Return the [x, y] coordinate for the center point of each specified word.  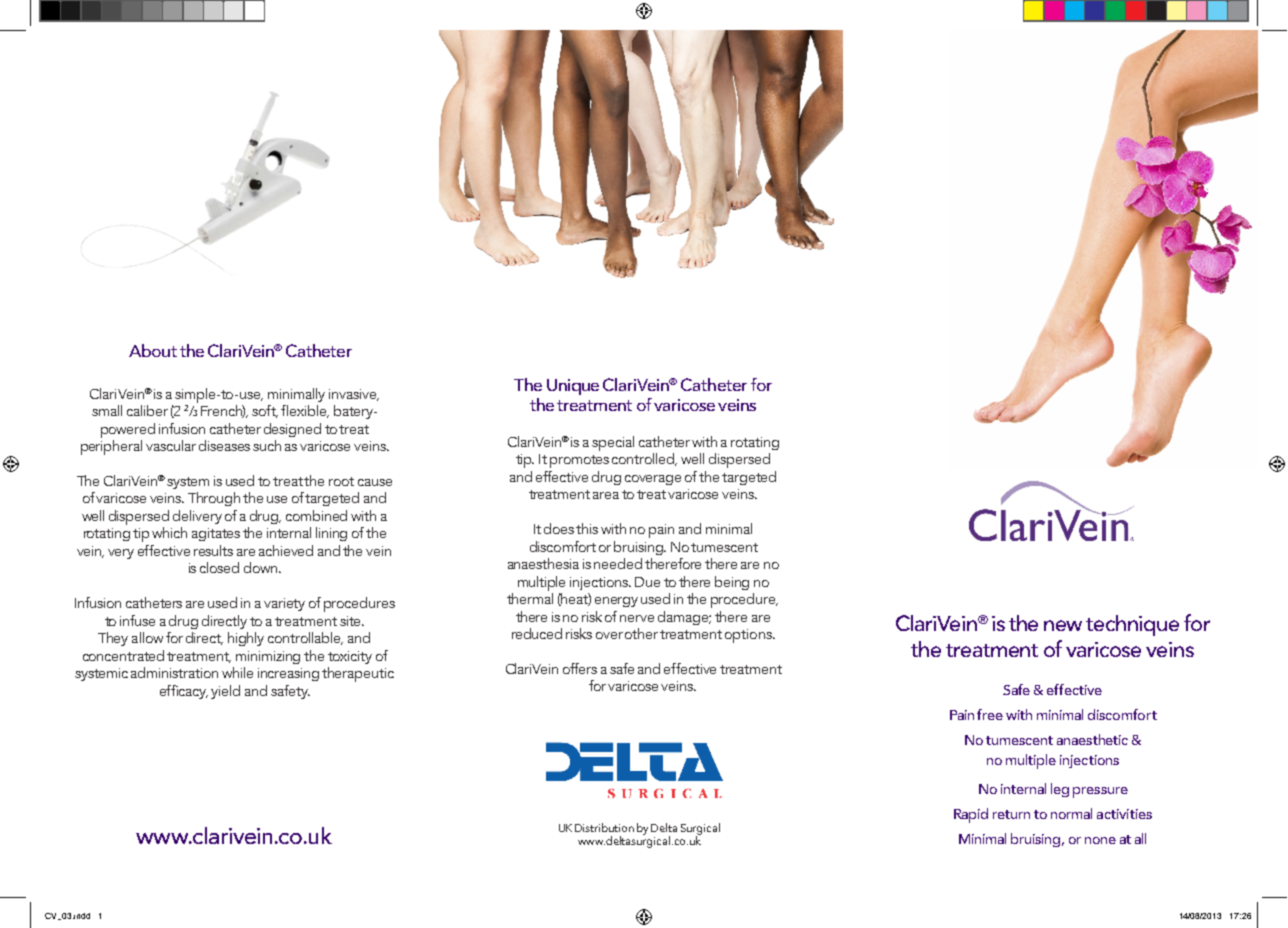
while [237, 672]
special [613, 443]
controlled [644, 459]
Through [214, 499]
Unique [573, 387]
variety [284, 604]
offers [580, 668]
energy [616, 602]
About [153, 350]
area [606, 495]
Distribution [604, 827]
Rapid [971, 815]
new [1063, 625]
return [1011, 814]
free [990, 714]
